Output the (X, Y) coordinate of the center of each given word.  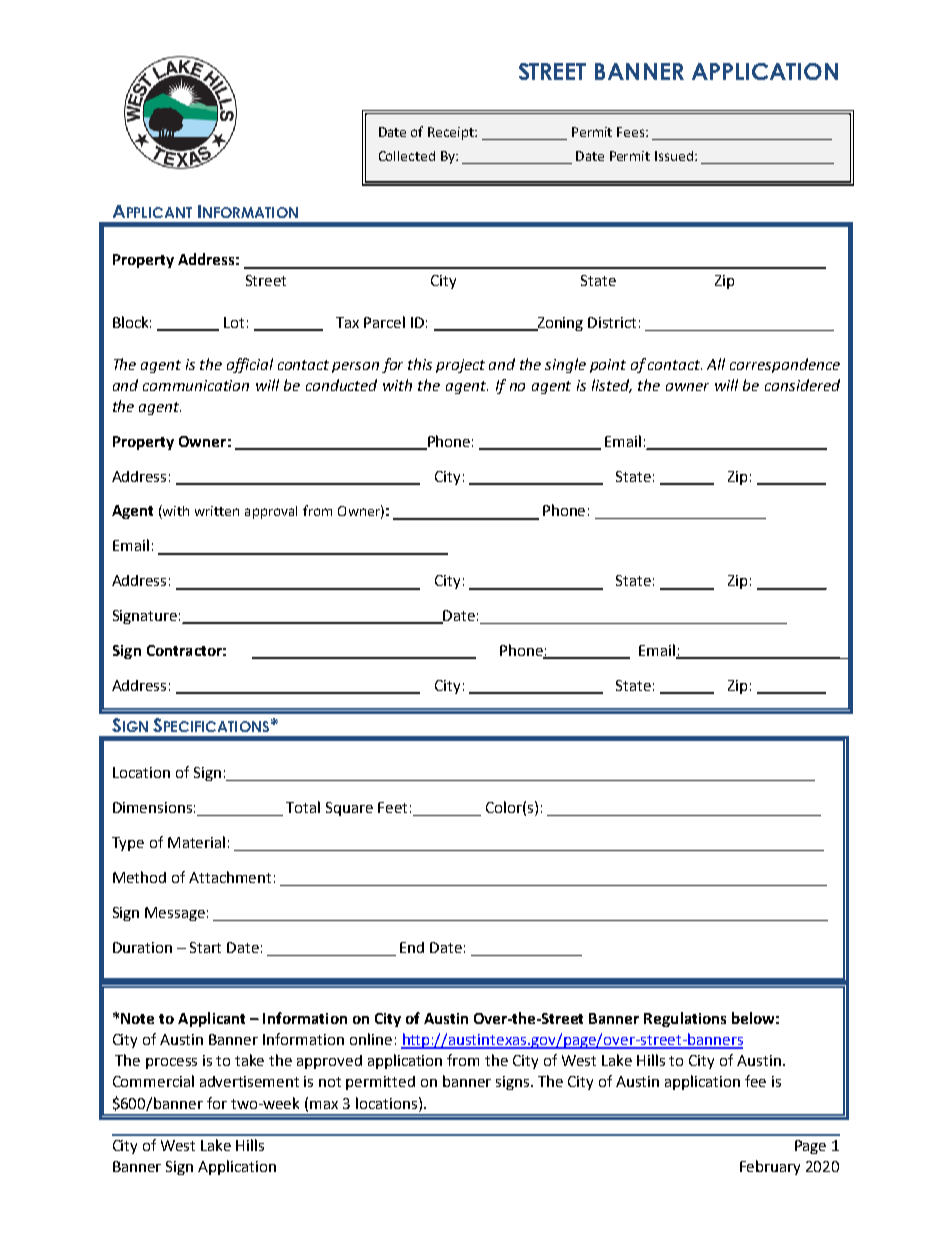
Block (132, 322)
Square (349, 809)
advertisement (249, 1081)
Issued (675, 156)
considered (802, 385)
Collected (407, 156)
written (217, 511)
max (324, 1105)
